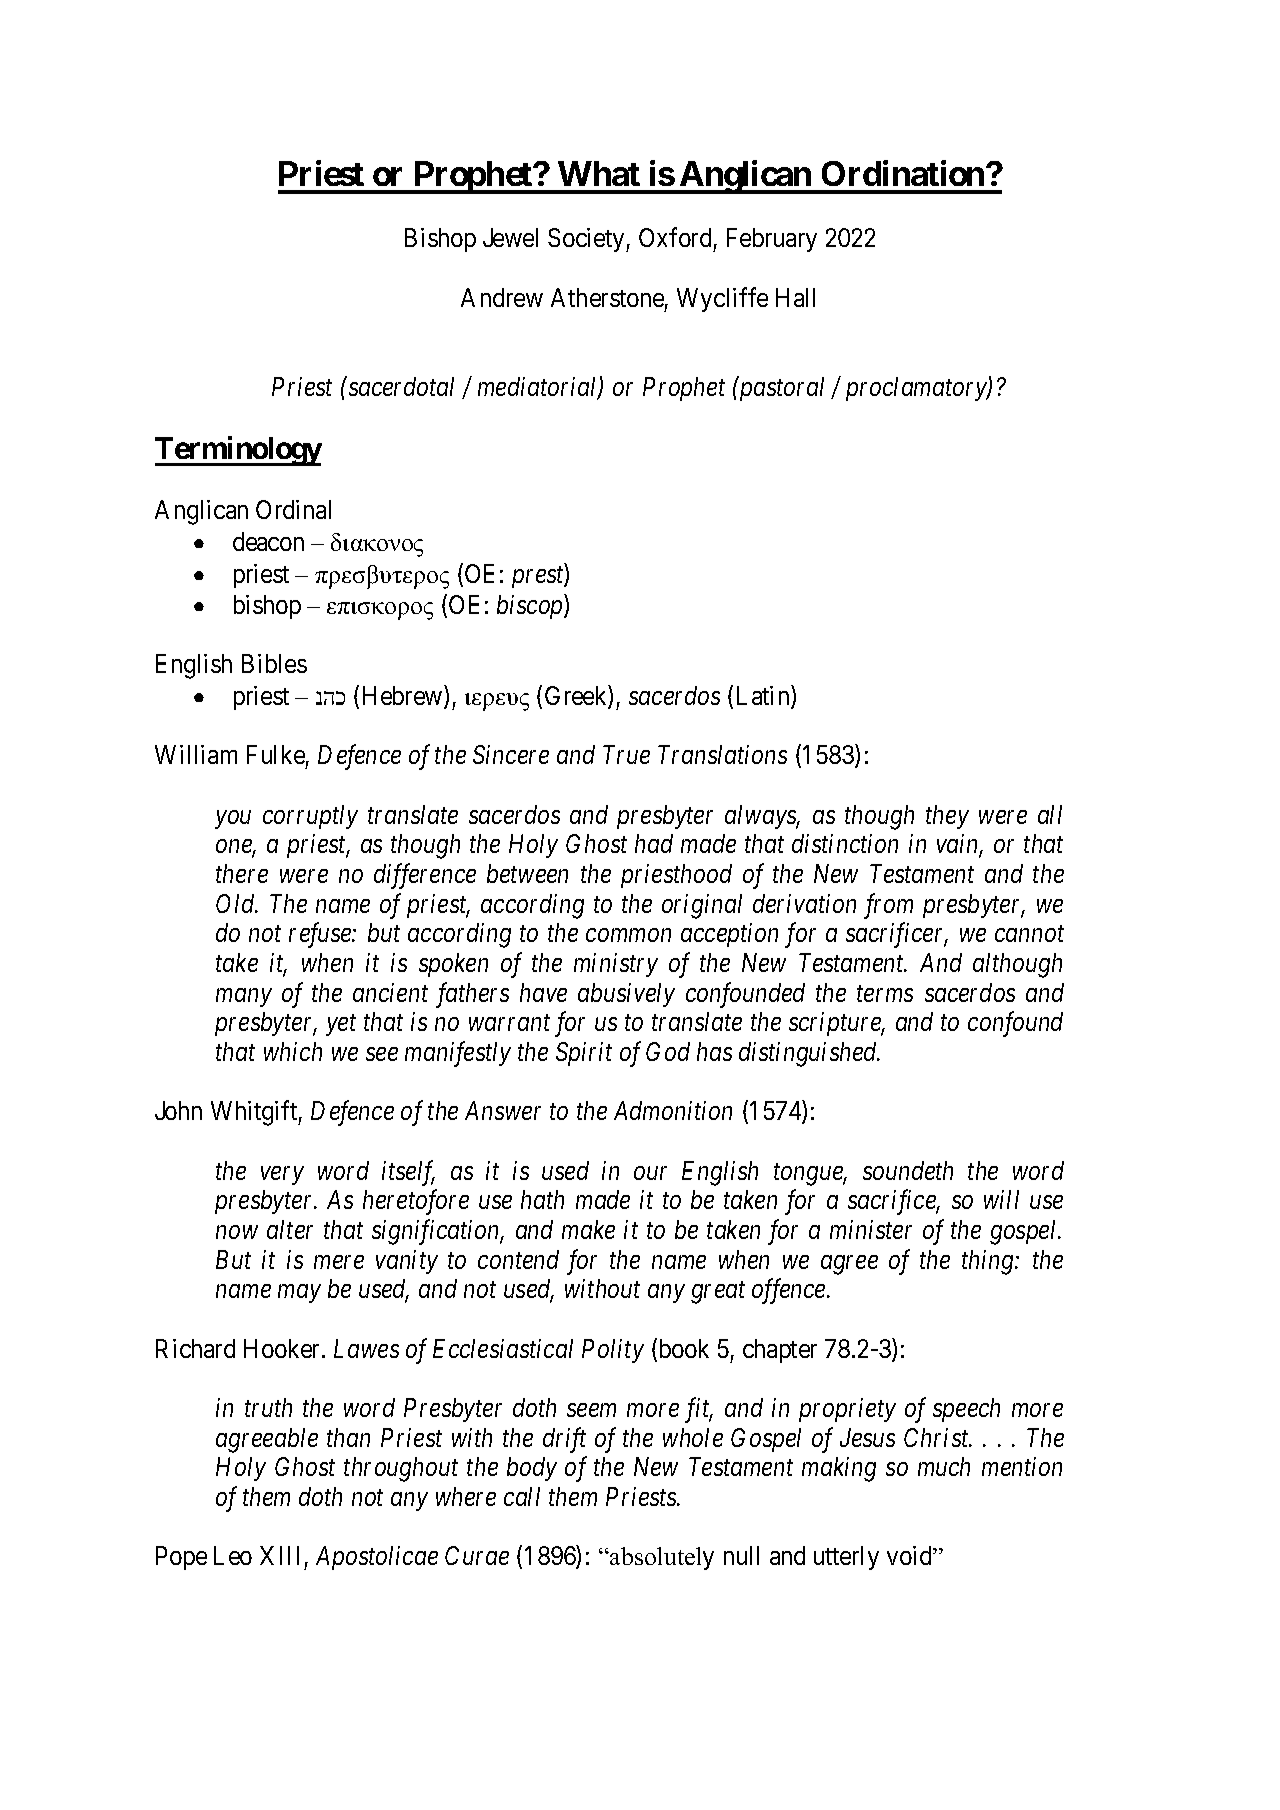  Describe the element at coordinates (587, 240) in the image. I see `Society` at that location.
